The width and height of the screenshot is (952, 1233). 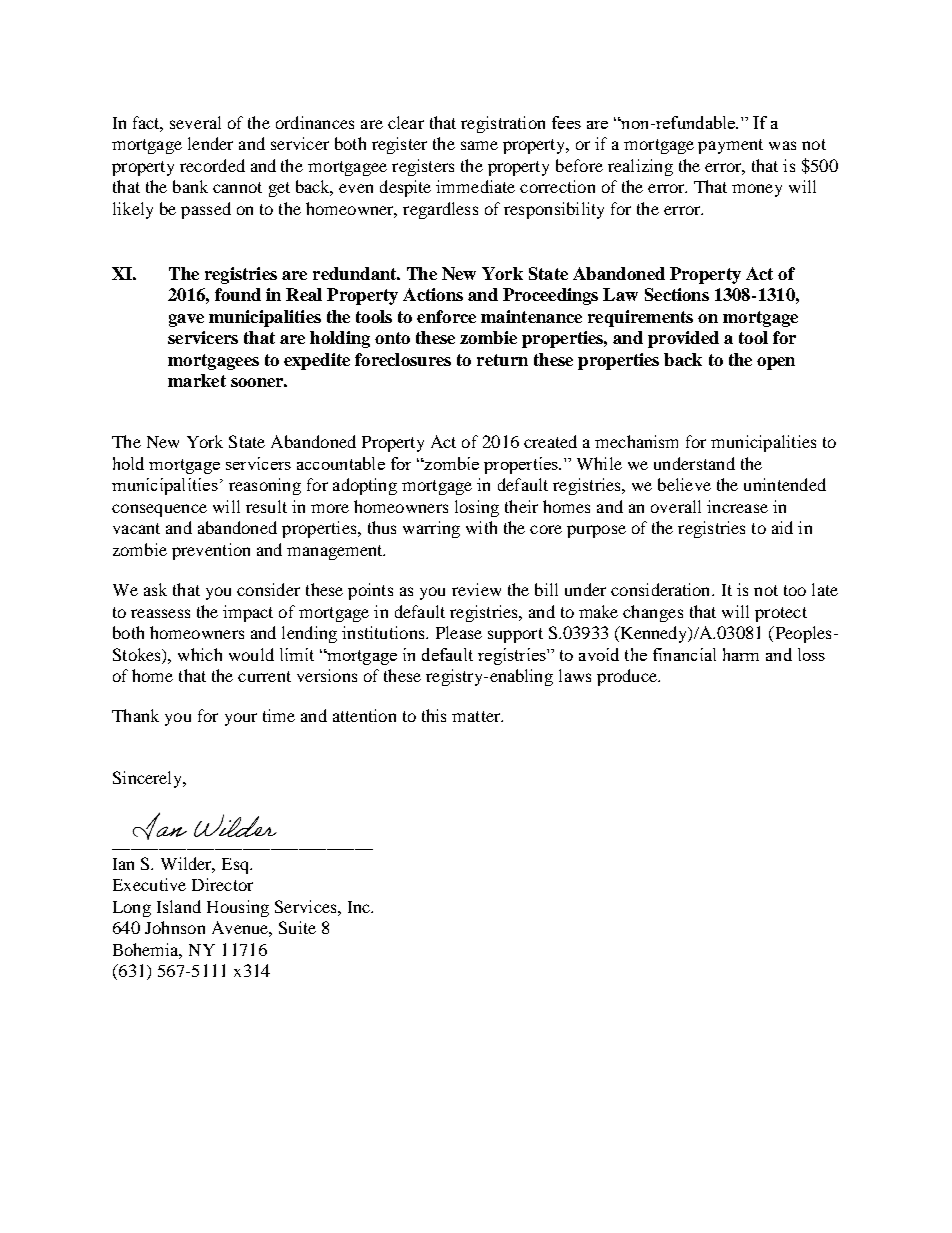 I want to click on Services, so click(x=307, y=906).
